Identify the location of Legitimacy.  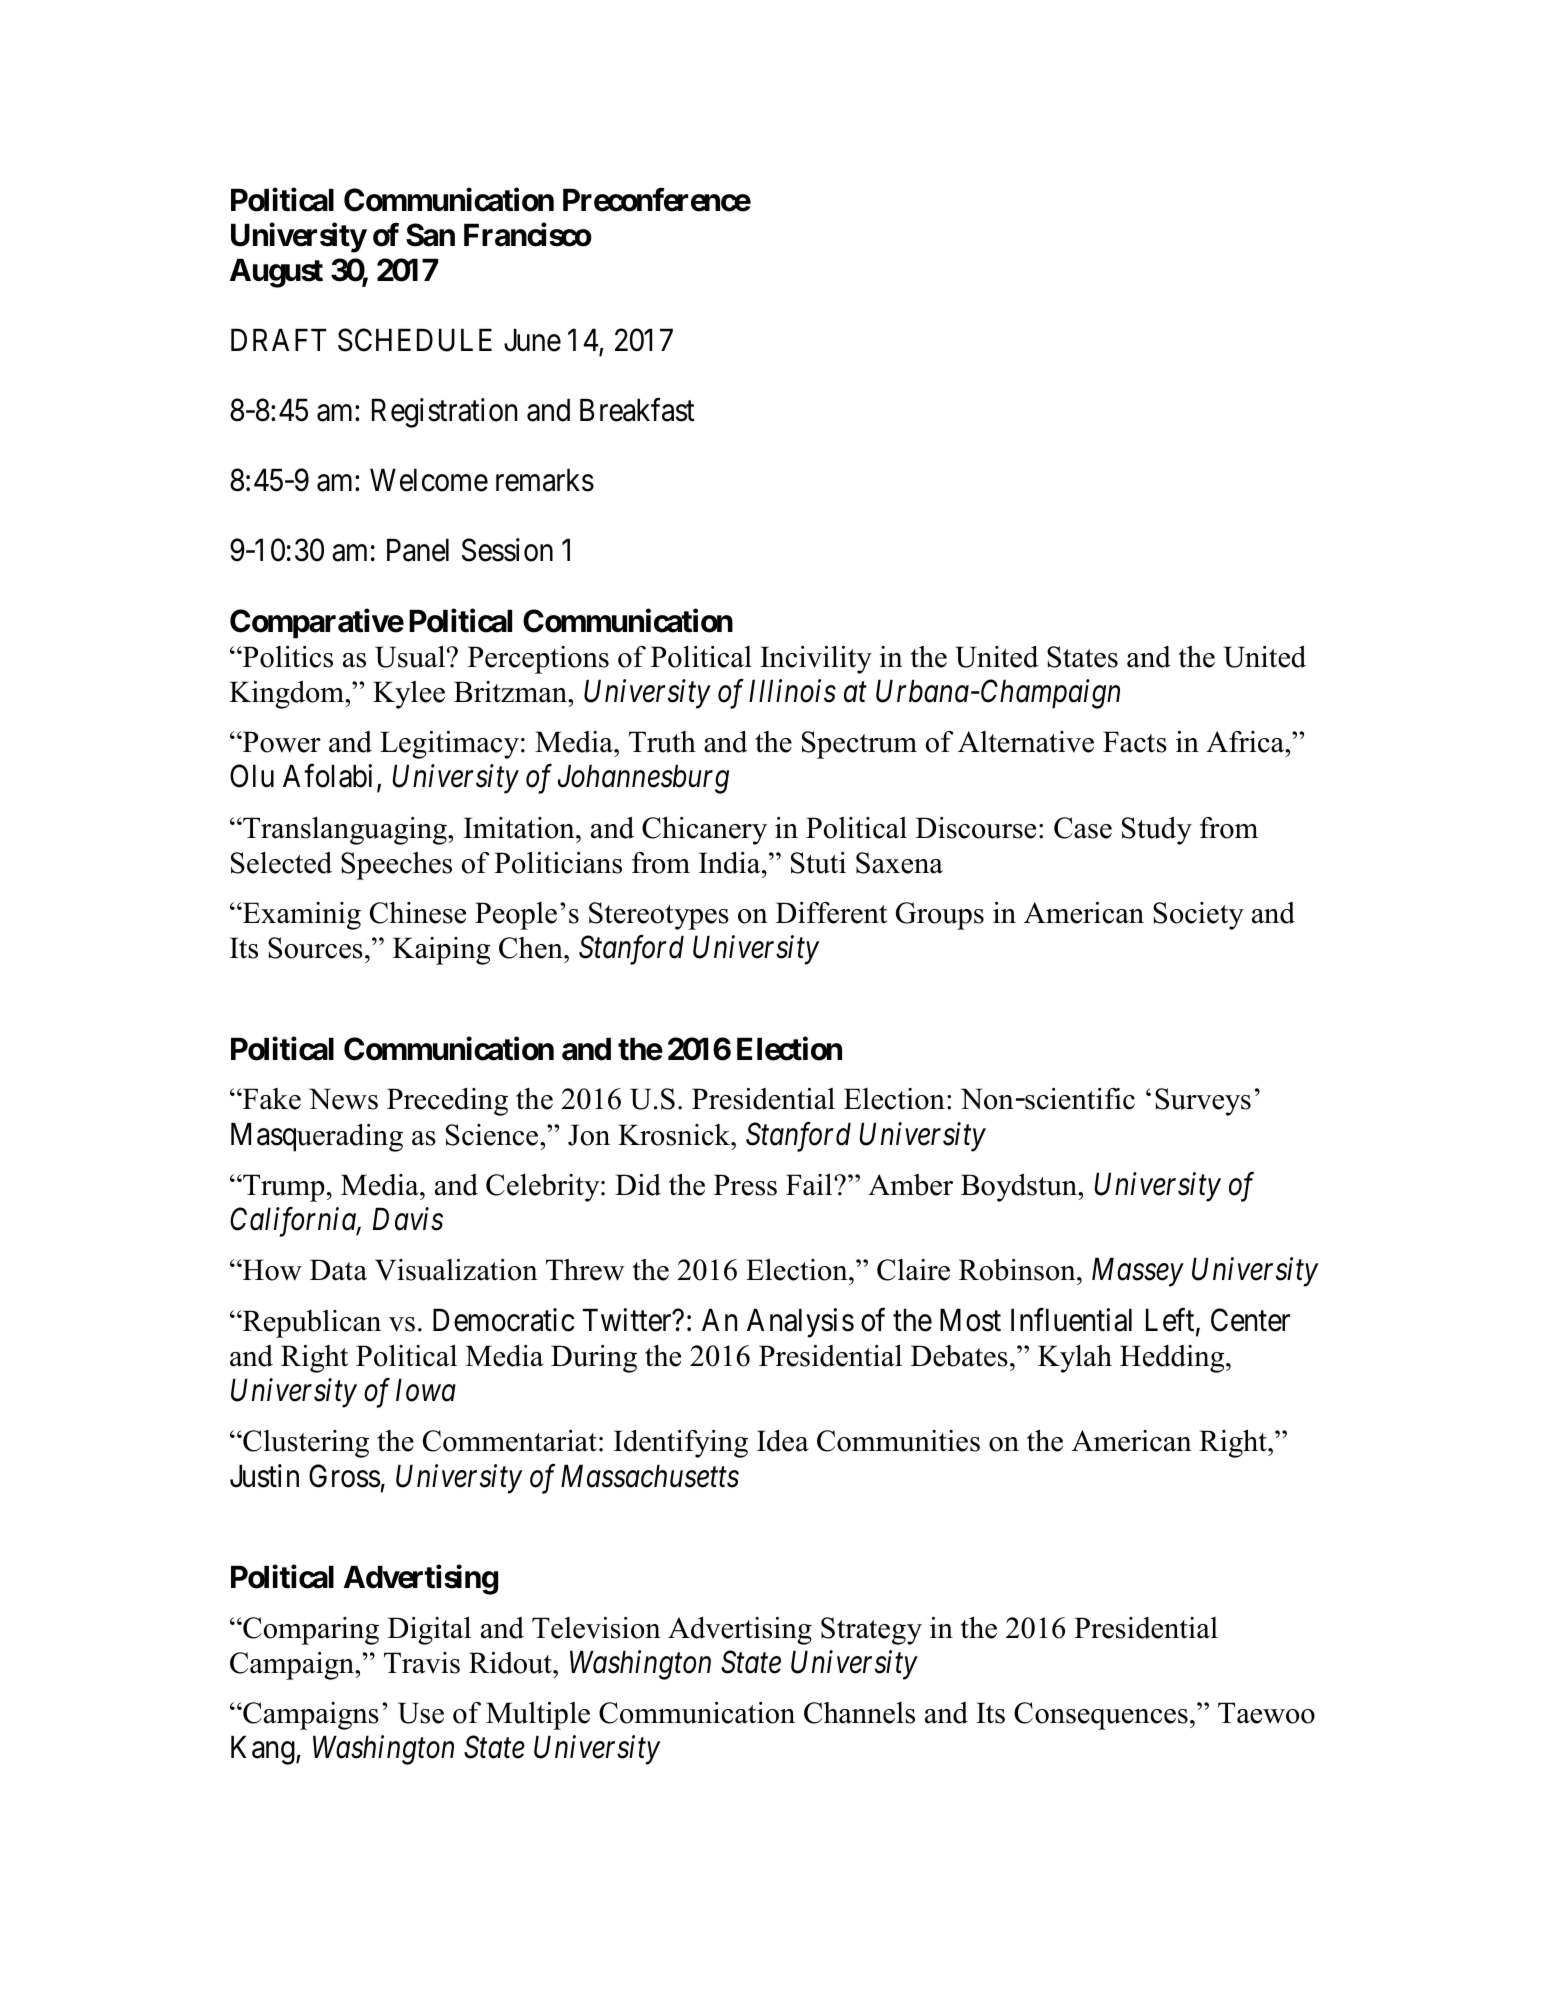
(449, 745).
